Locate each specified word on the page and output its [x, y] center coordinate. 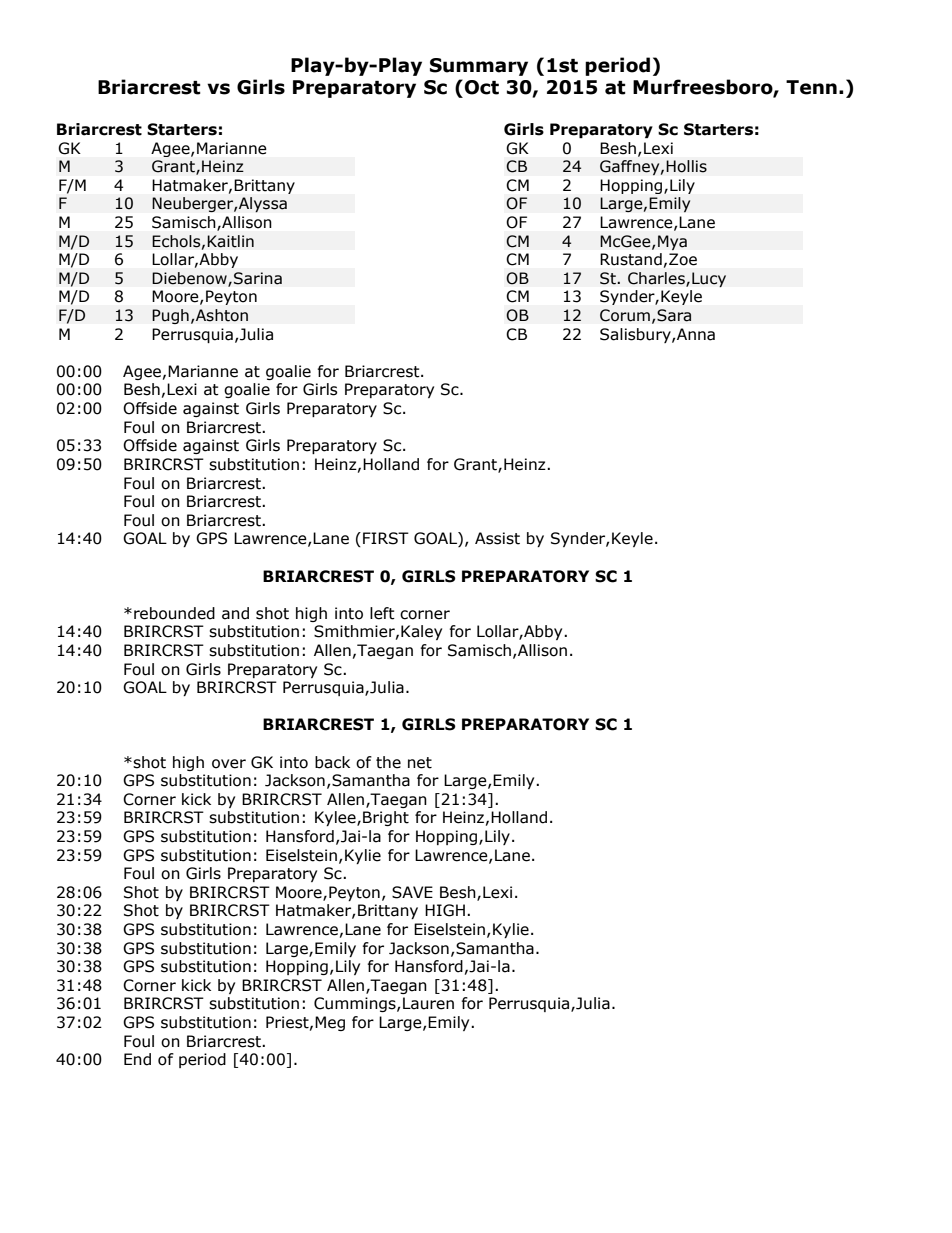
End [137, 1059]
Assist [497, 538]
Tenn [811, 87]
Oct [482, 87]
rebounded [174, 613]
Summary [479, 67]
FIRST [386, 538]
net [420, 763]
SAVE [412, 892]
